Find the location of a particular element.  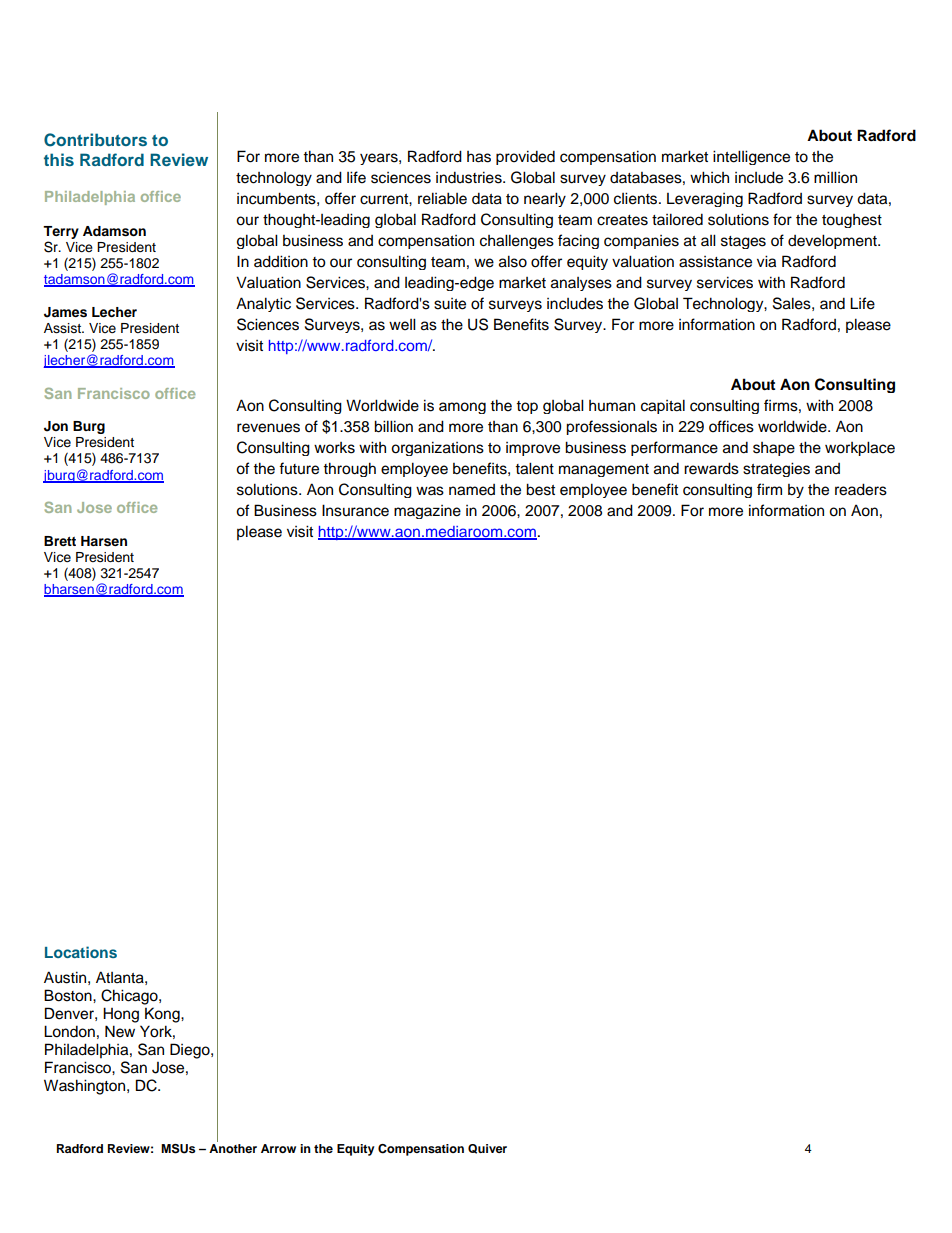

Another is located at coordinates (233, 1147).
